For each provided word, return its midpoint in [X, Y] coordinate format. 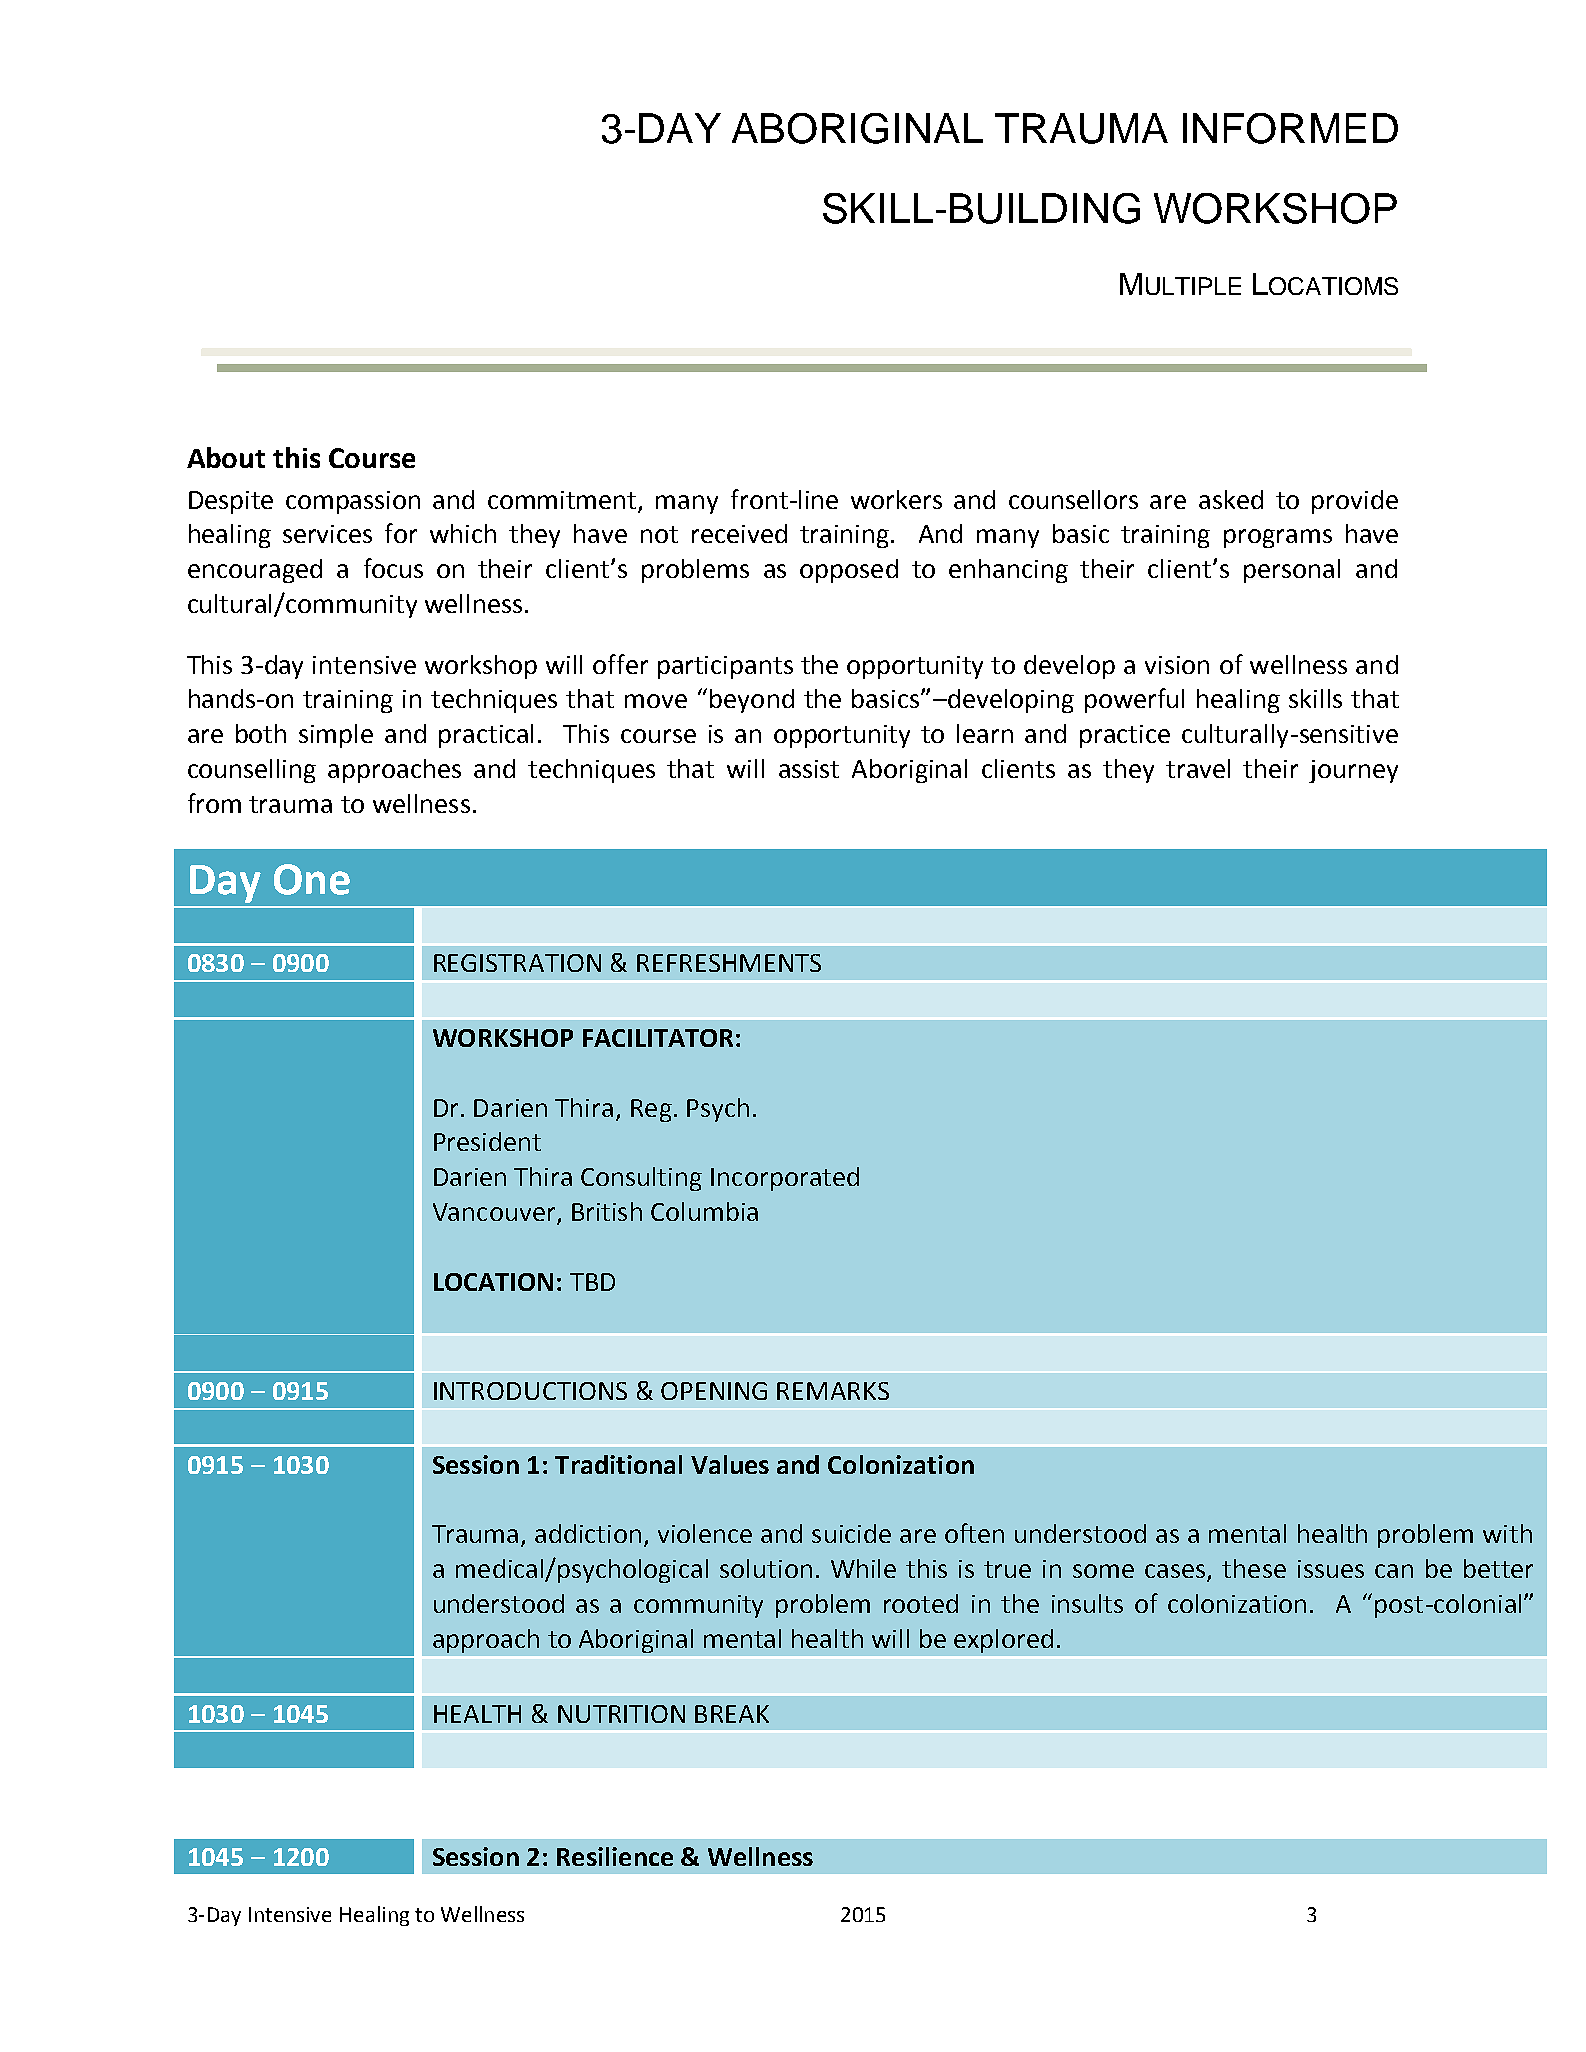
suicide [851, 1533]
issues [1331, 1569]
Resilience [615, 1856]
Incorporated [785, 1179]
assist [809, 769]
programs [1278, 538]
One [312, 879]
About [226, 457]
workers [896, 499]
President [487, 1141]
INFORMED [1290, 128]
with [1507, 1533]
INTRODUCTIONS [530, 1391]
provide [1355, 502]
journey [1353, 771]
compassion [353, 502]
